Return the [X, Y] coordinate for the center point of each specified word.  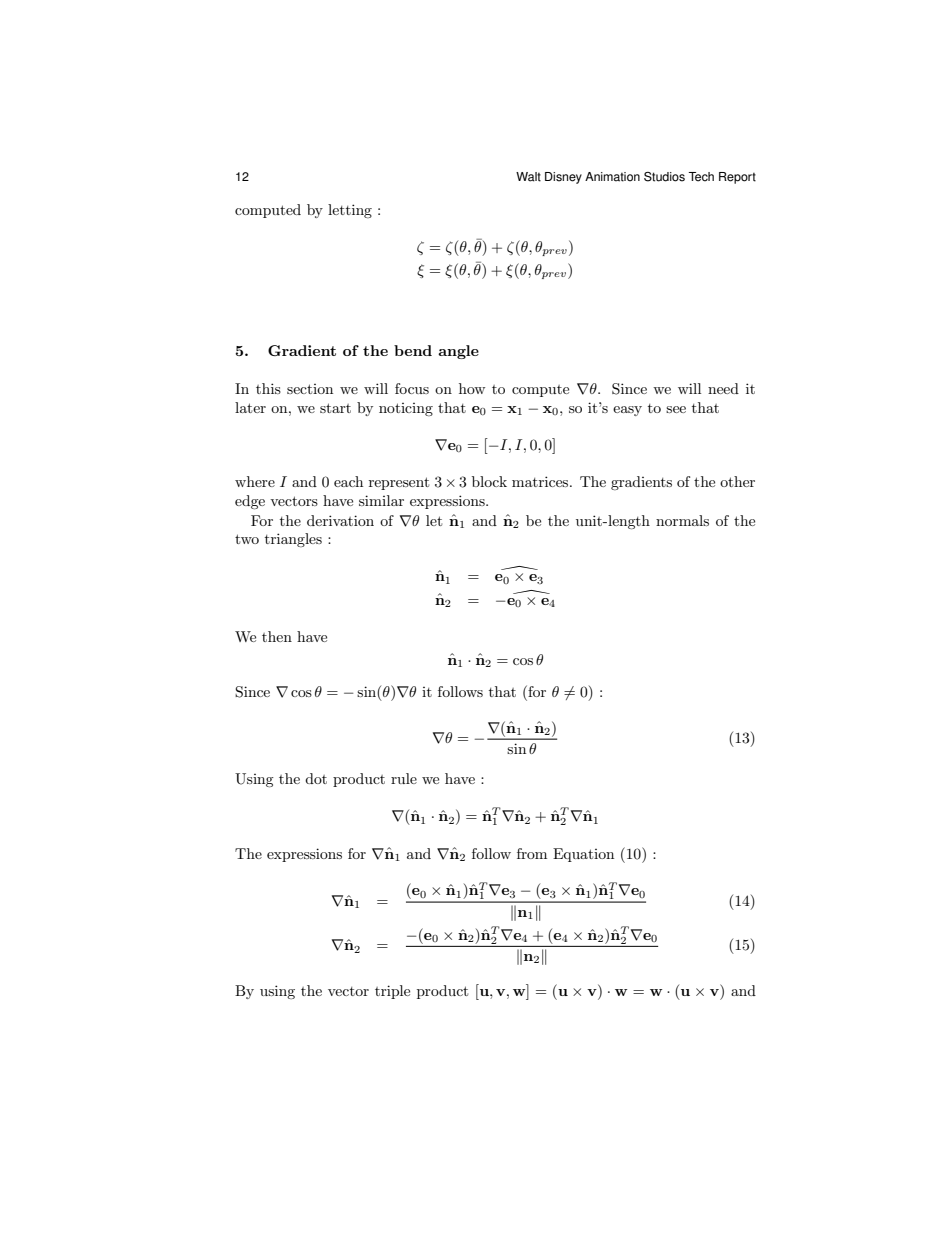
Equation [583, 855]
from [532, 853]
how [472, 388]
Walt [528, 177]
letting [350, 211]
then [277, 636]
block [489, 481]
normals [682, 520]
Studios [664, 177]
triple [392, 992]
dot [316, 778]
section [310, 389]
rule [404, 778]
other [737, 481]
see [676, 409]
